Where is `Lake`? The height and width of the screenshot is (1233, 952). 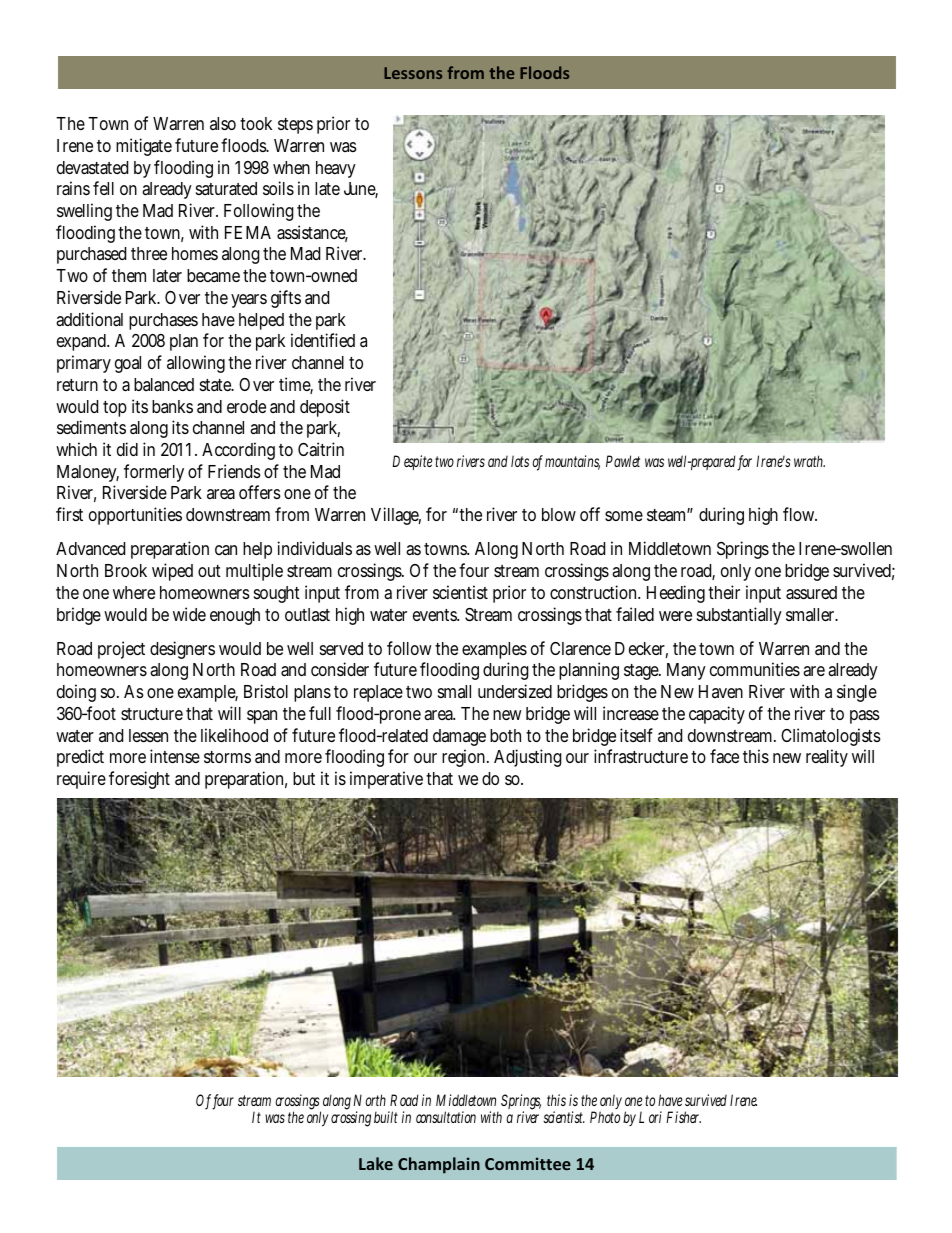
Lake is located at coordinates (376, 1163).
